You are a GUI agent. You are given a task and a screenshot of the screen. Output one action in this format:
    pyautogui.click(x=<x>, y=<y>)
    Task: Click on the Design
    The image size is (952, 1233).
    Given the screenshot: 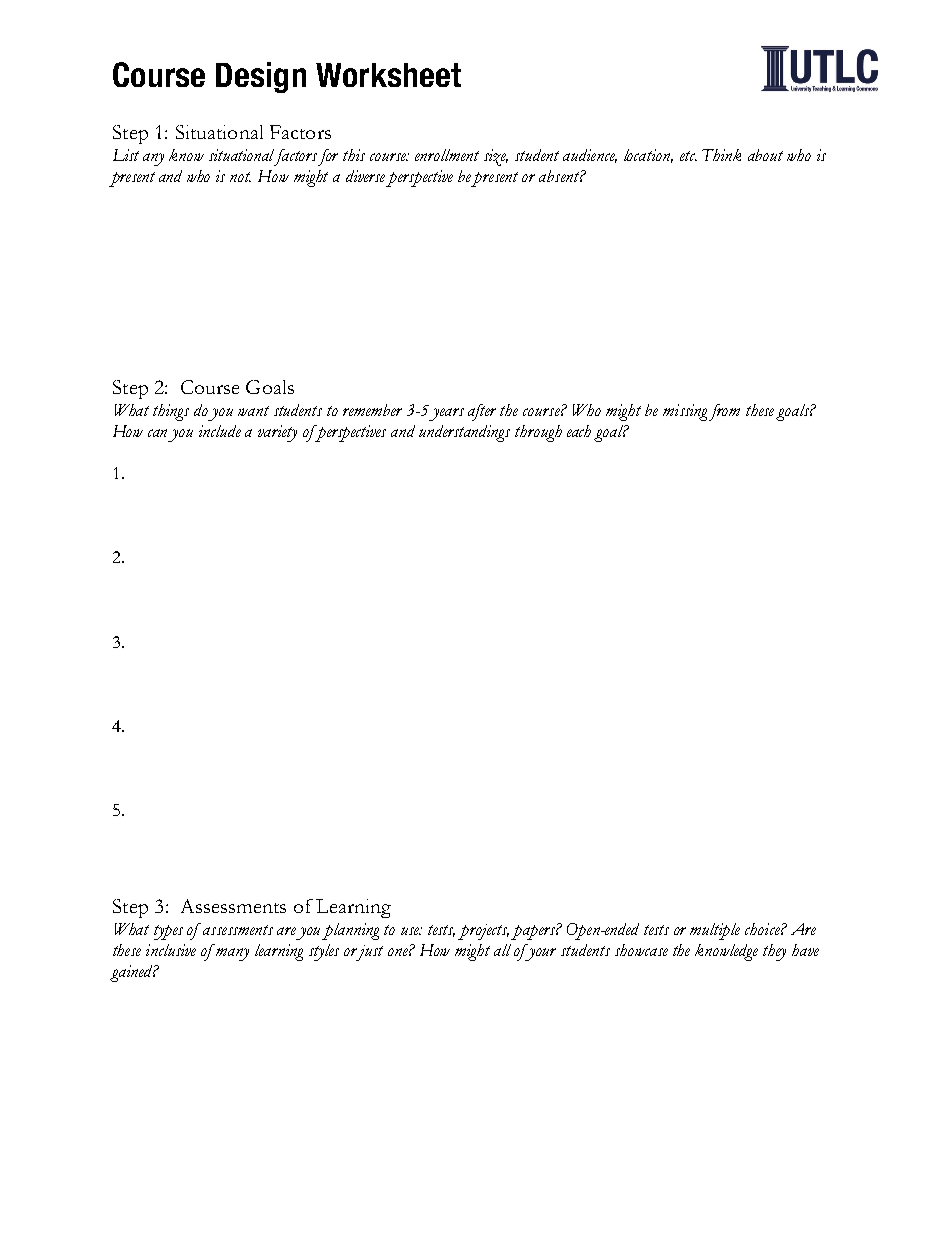 What is the action you would take?
    pyautogui.click(x=261, y=77)
